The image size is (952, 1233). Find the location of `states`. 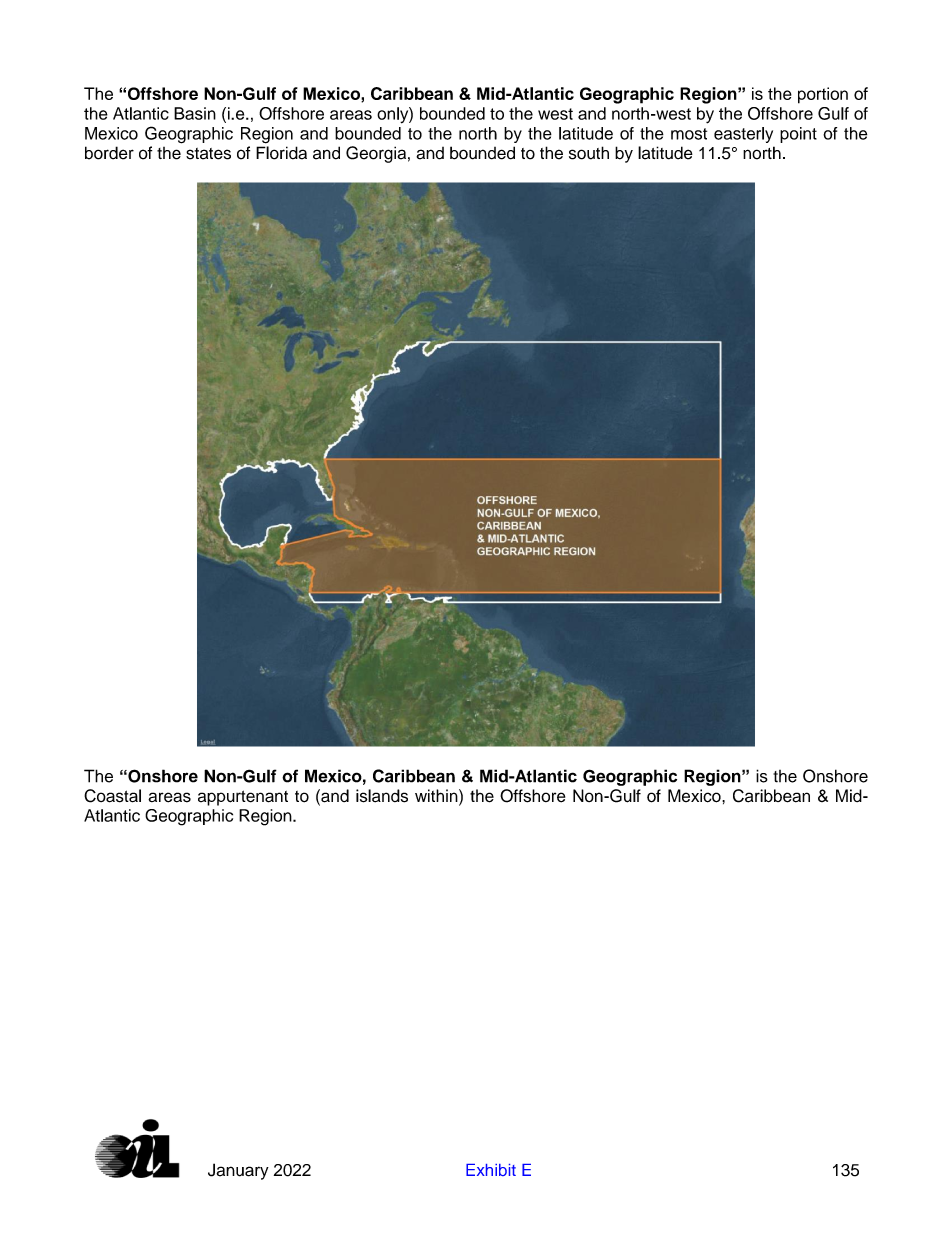

states is located at coordinates (208, 154).
